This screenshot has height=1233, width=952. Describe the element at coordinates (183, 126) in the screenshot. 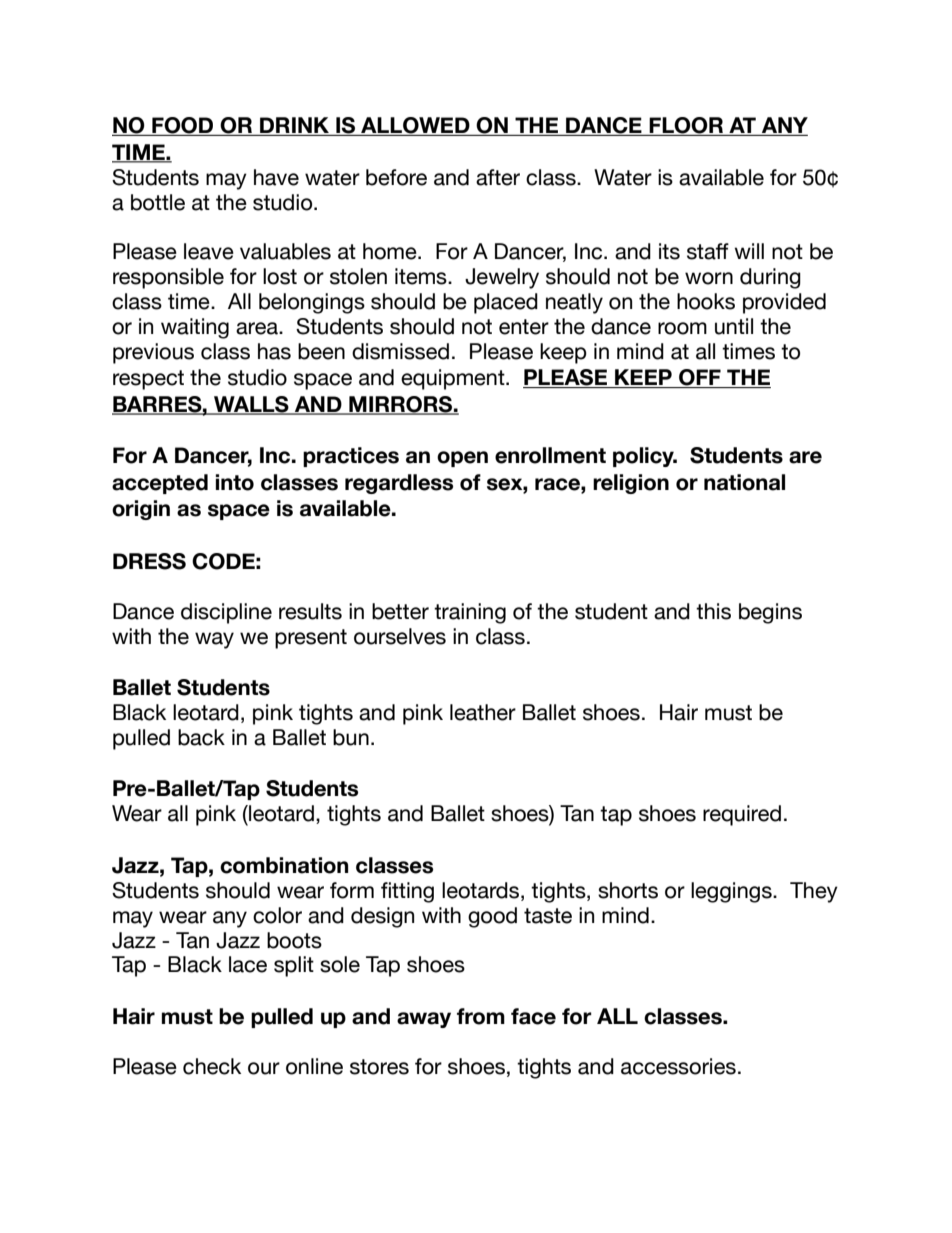

I see `FOOD` at that location.
